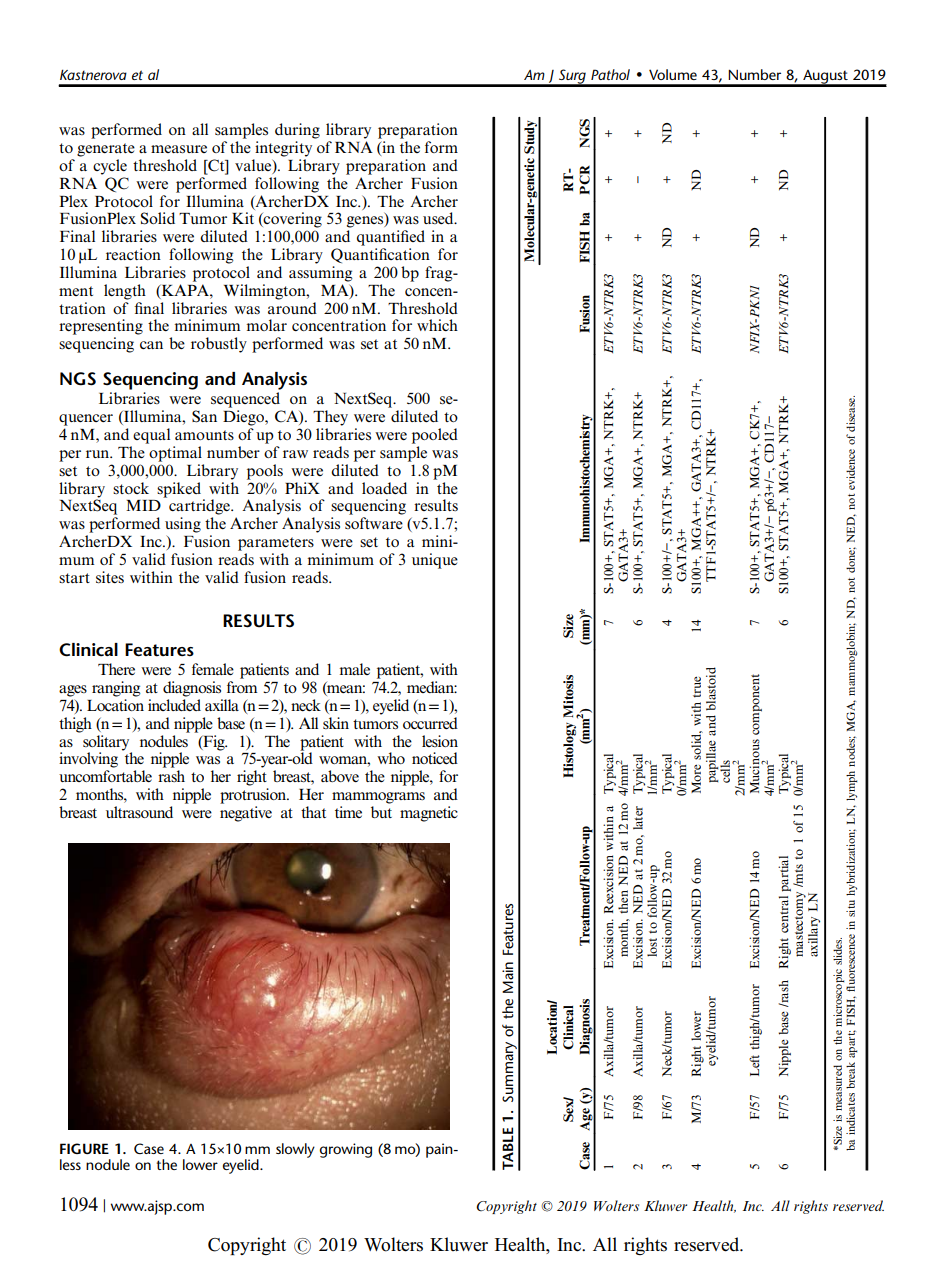 The image size is (952, 1275). What do you see at coordinates (572, 77) in the page?
I see `Surg` at bounding box center [572, 77].
